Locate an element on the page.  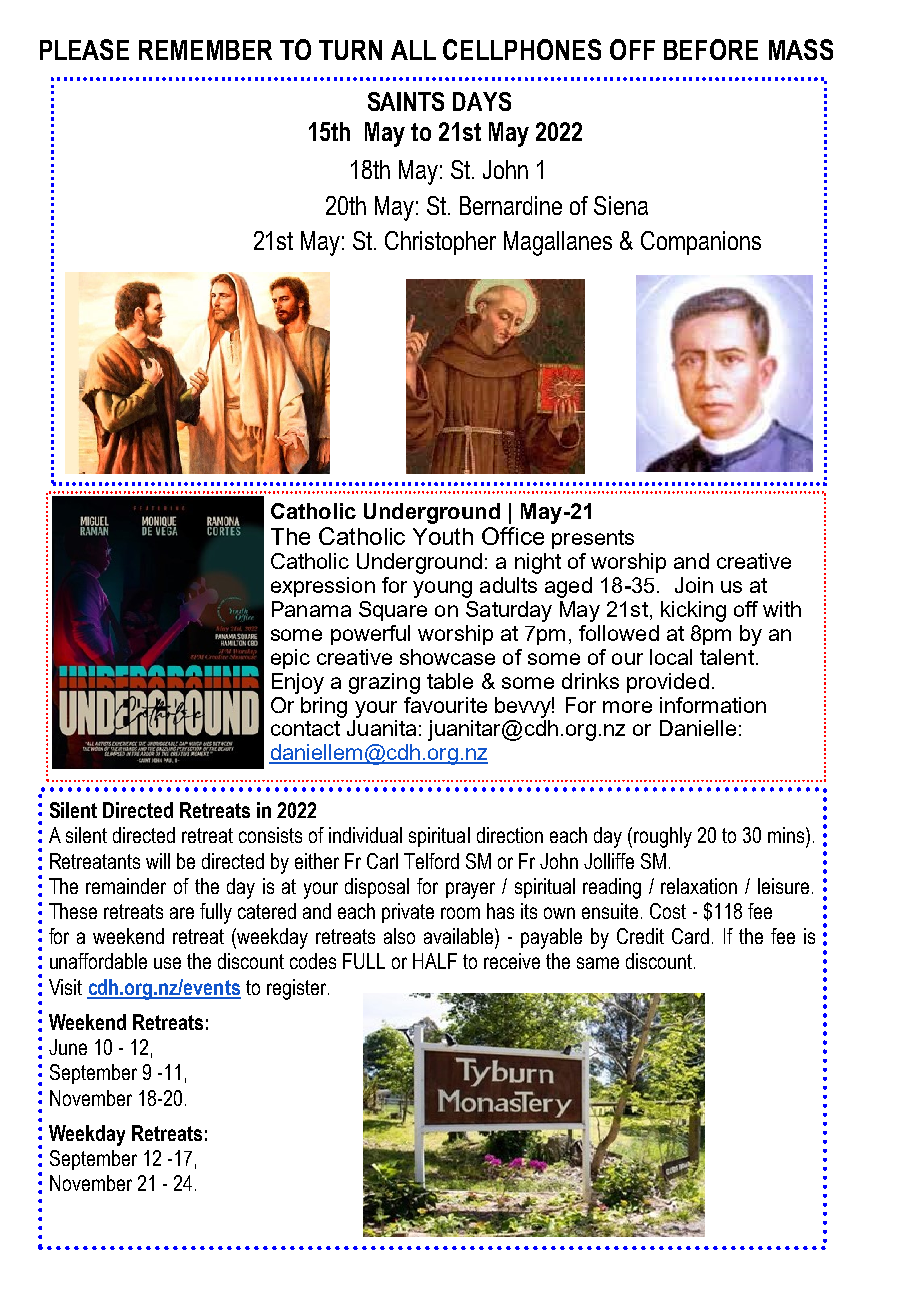
SAINTS is located at coordinates (406, 101).
